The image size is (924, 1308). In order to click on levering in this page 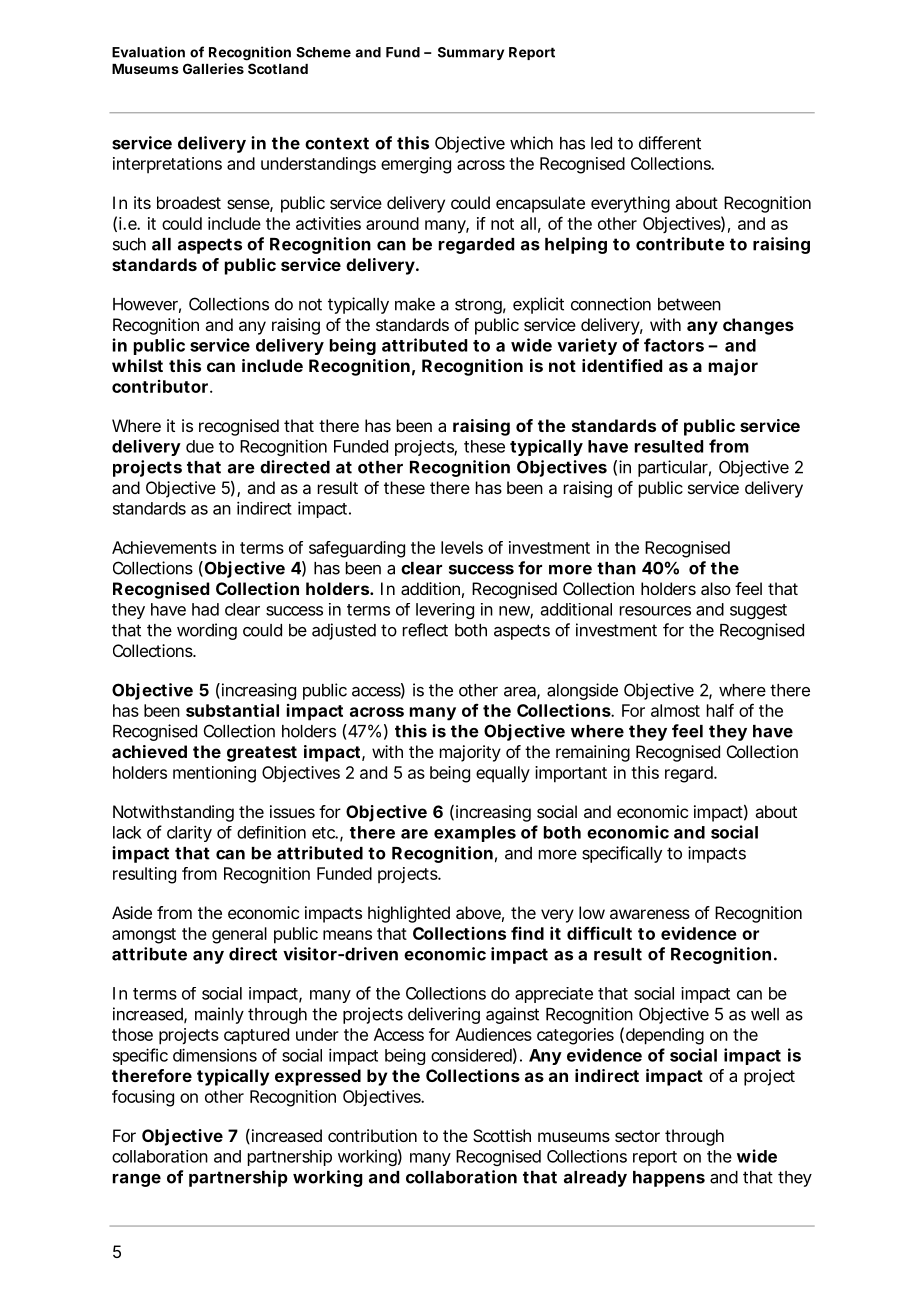, I will do `click(445, 611)`.
